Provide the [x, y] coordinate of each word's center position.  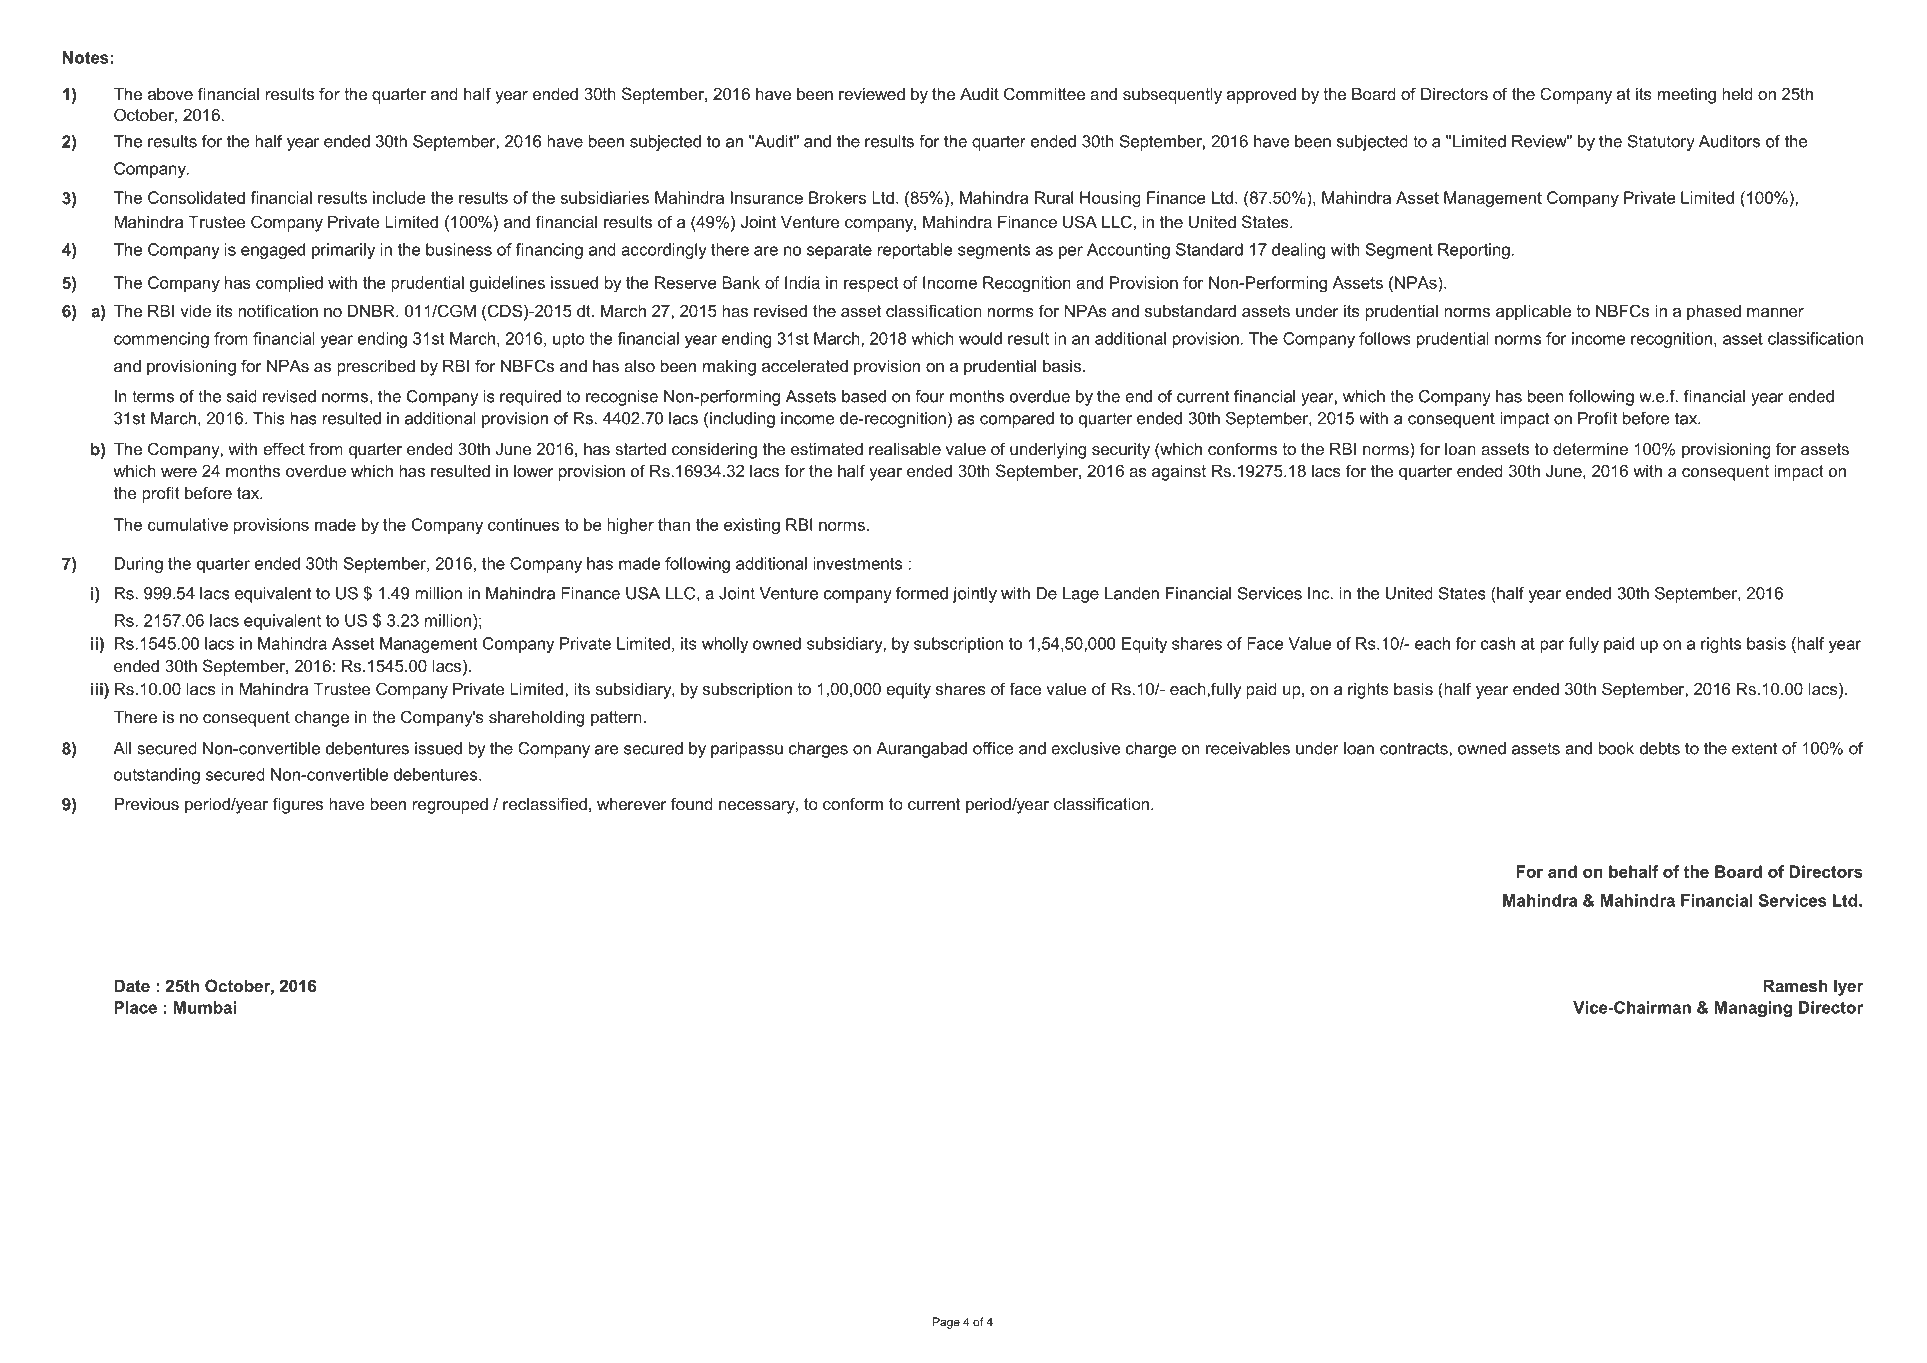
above [170, 94]
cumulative [188, 524]
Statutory [1661, 143]
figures [298, 805]
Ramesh [1795, 986]
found [692, 803]
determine [1590, 449]
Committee [1044, 93]
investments [857, 563]
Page [946, 1323]
